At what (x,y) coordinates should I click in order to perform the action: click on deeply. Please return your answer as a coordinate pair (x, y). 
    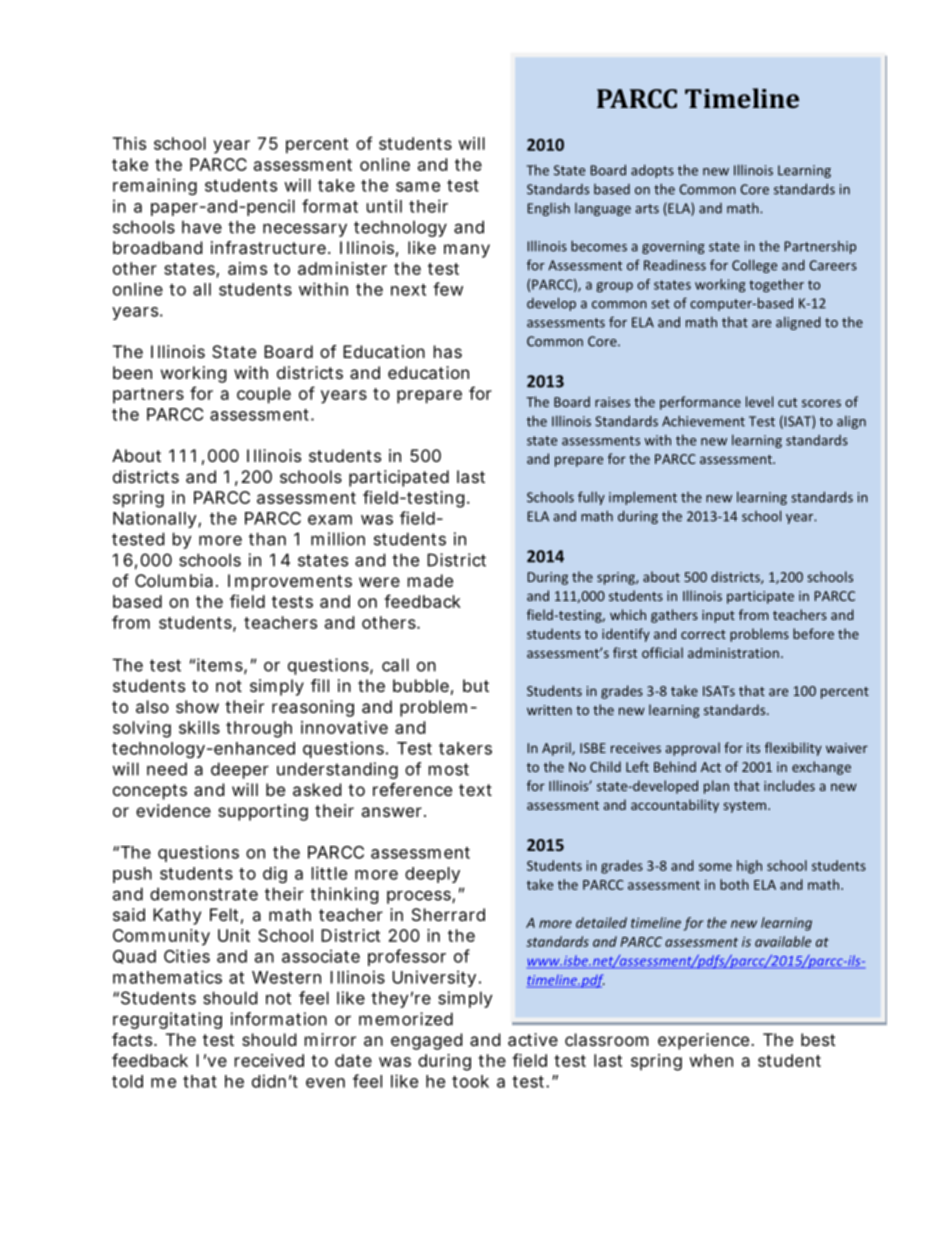
    Looking at the image, I should click on (432, 875).
